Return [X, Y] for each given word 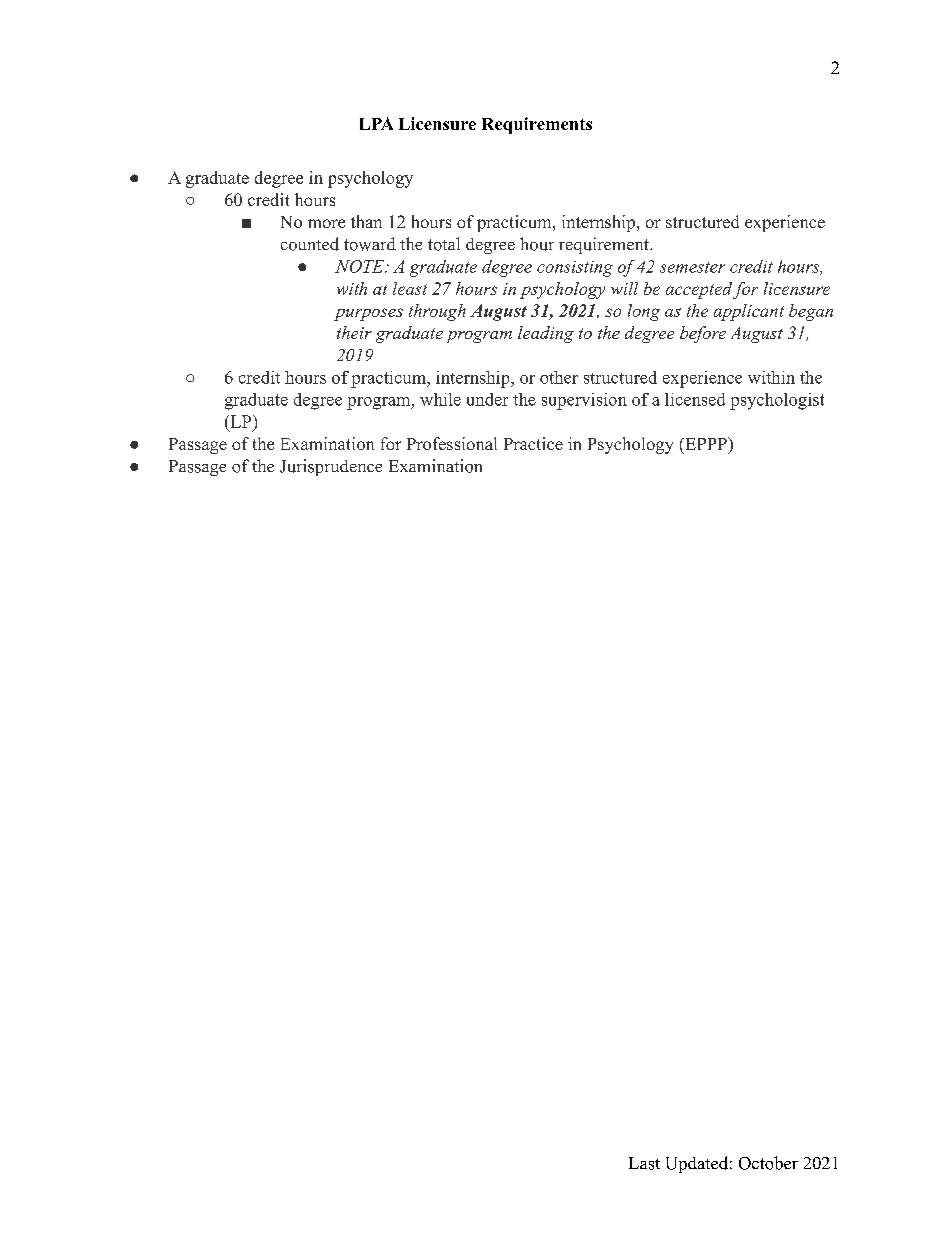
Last [644, 1163]
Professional [452, 443]
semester [692, 267]
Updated [697, 1164]
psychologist [777, 401]
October [768, 1163]
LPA [376, 123]
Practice [533, 443]
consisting [575, 269]
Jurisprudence [331, 467]
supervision [584, 401]
